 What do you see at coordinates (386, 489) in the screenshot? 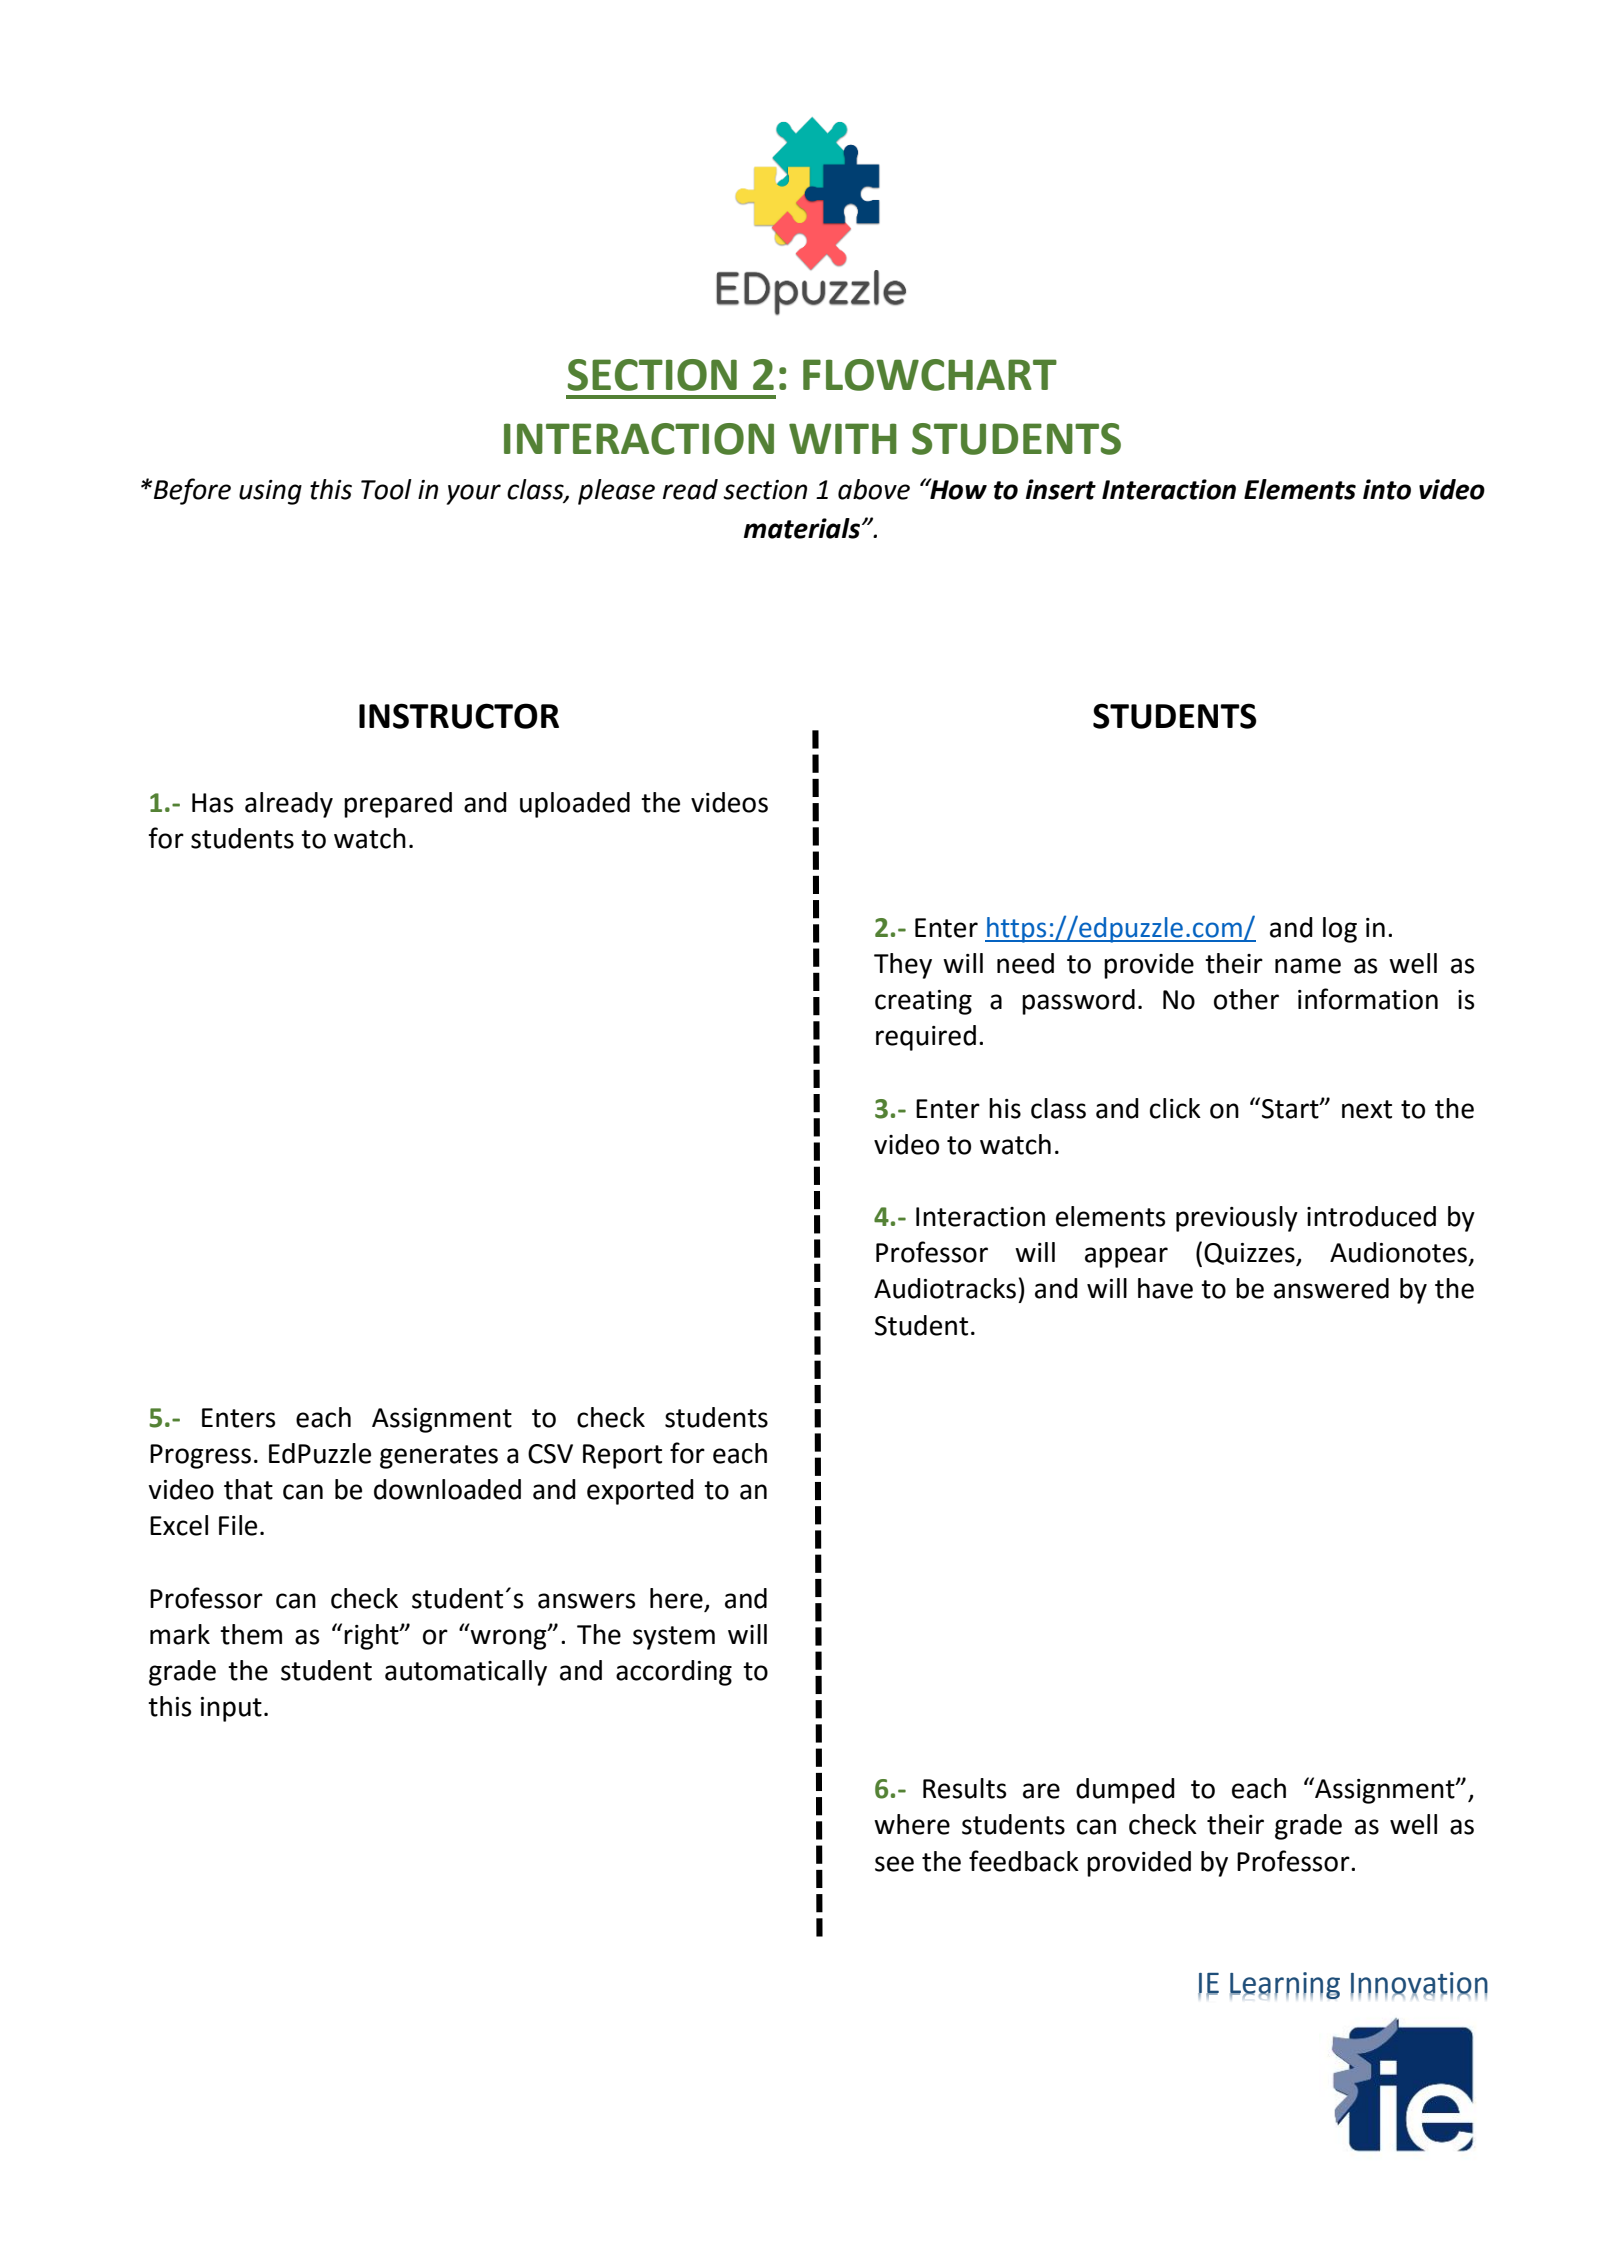
I see `Tool` at bounding box center [386, 489].
